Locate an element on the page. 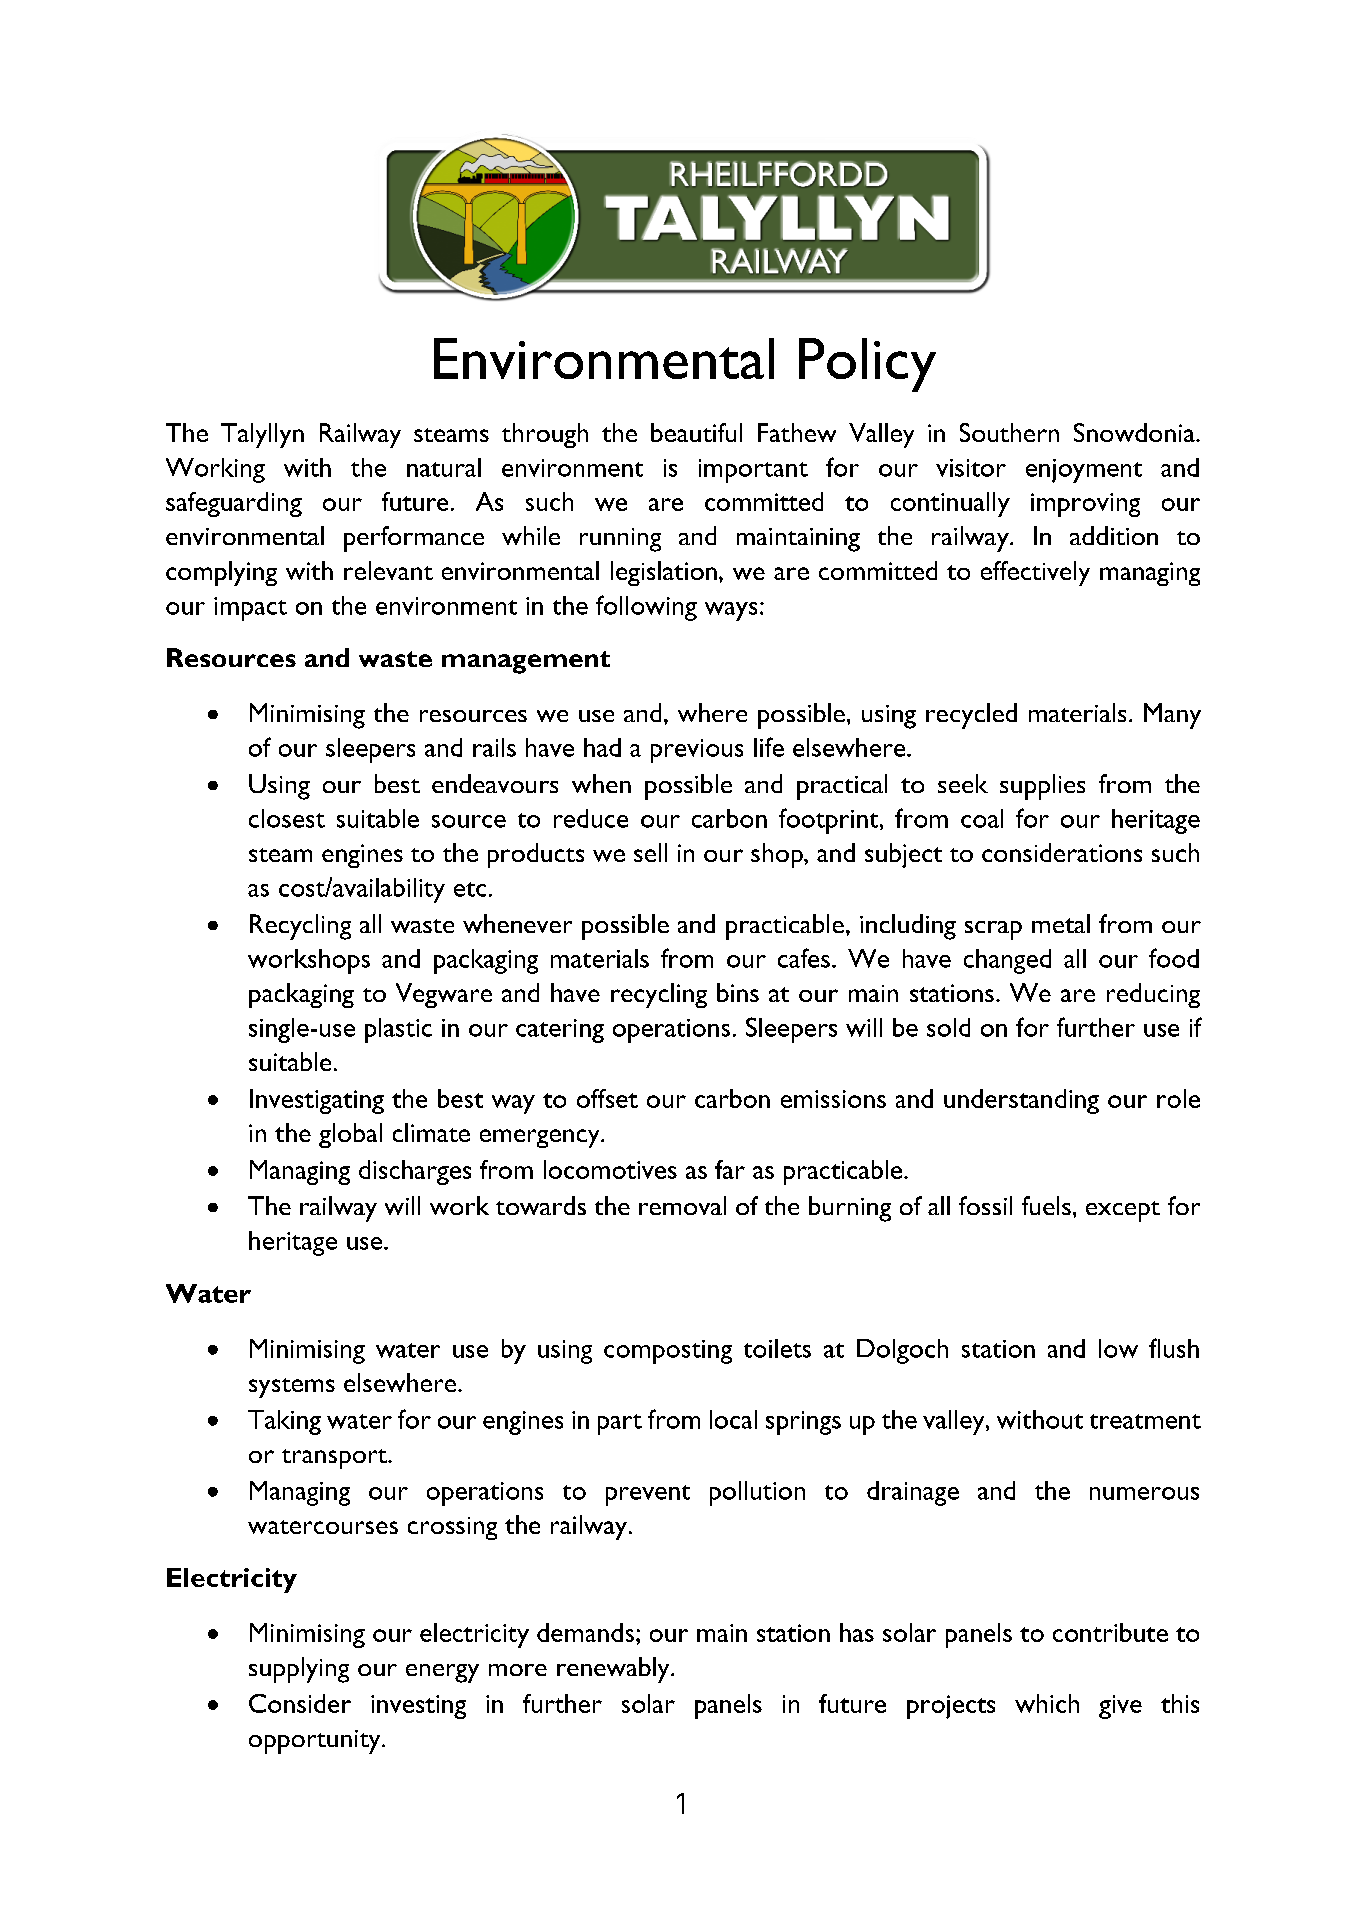  demands is located at coordinates (585, 1632).
